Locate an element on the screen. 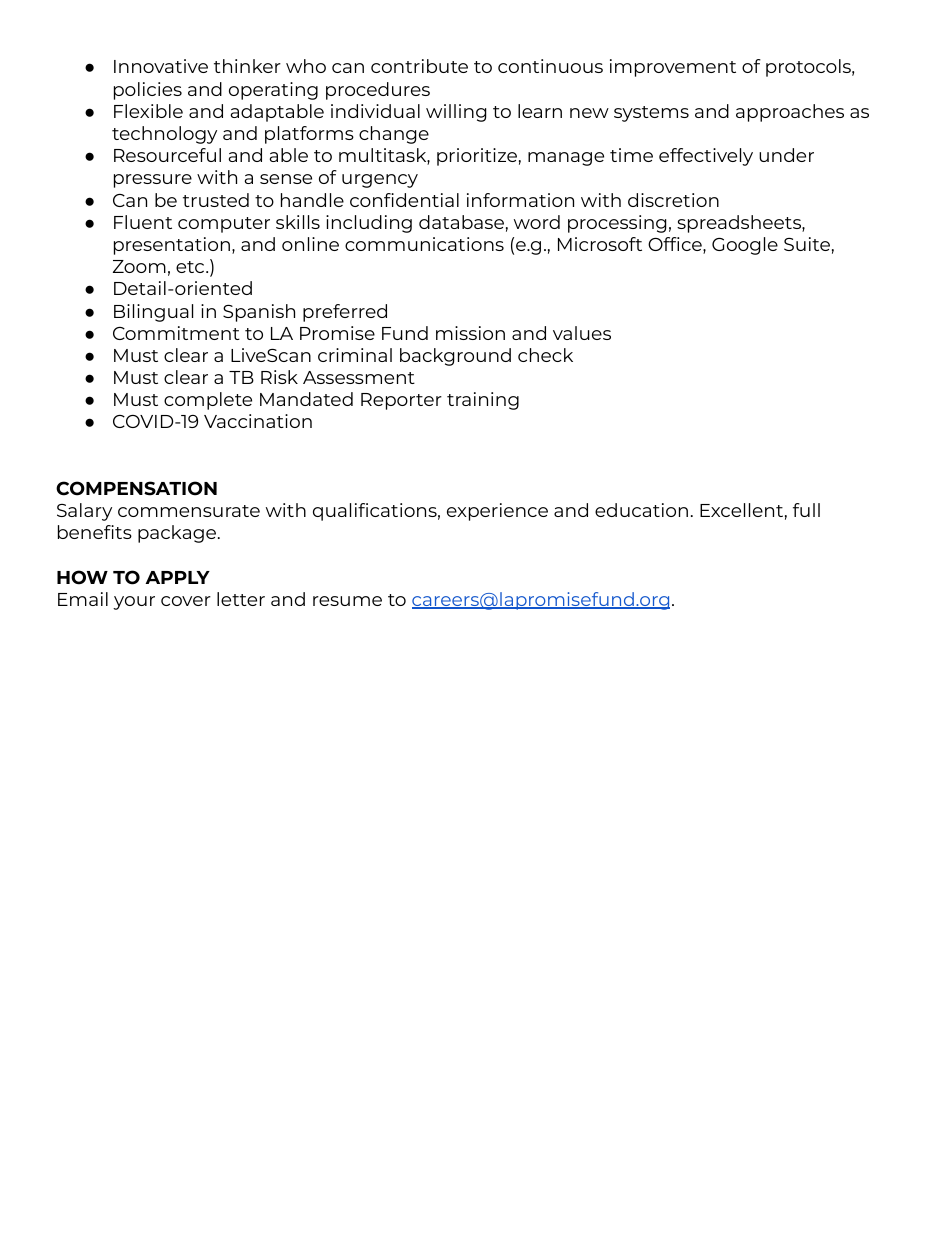  improvement is located at coordinates (673, 68).
